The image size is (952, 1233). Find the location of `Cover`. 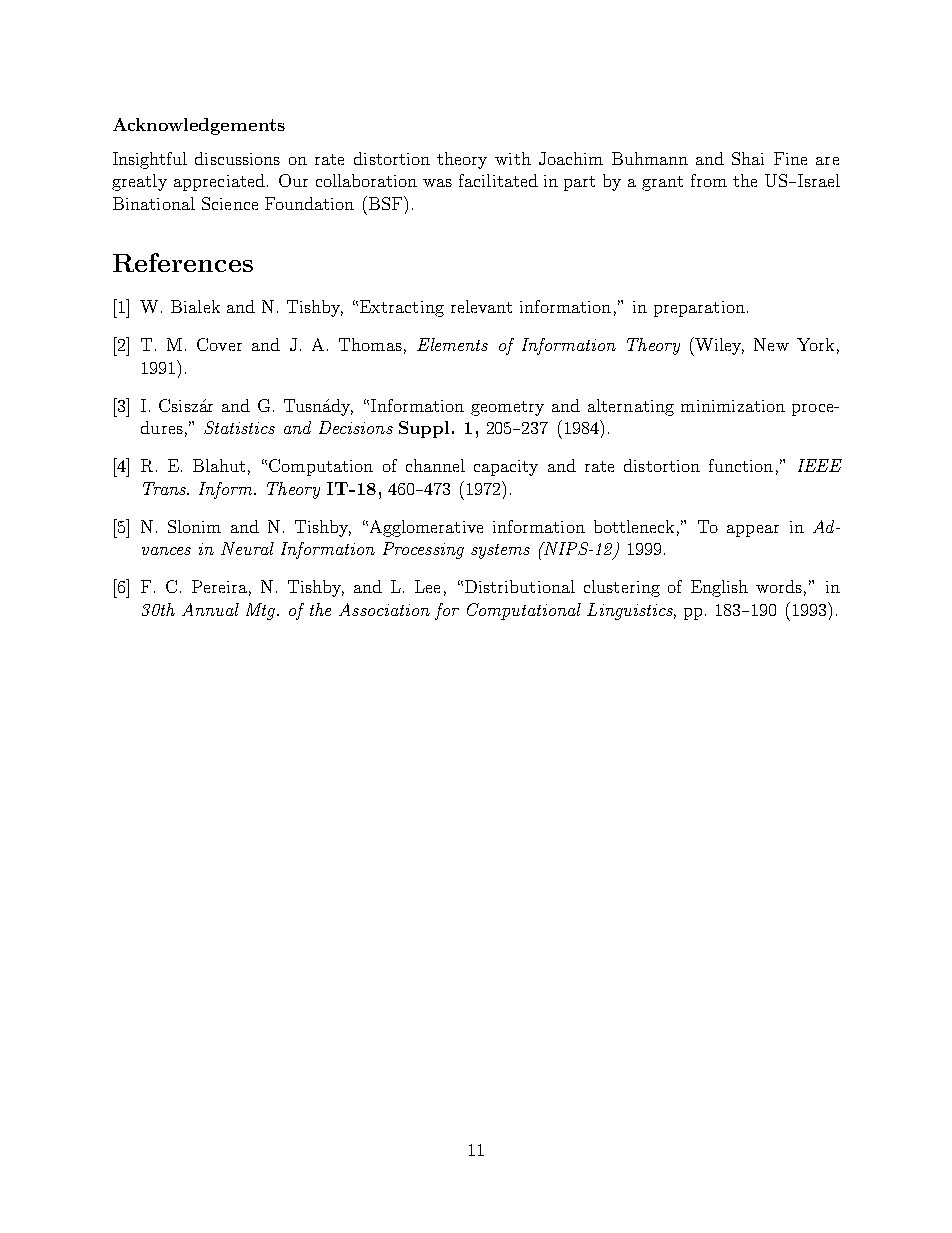

Cover is located at coordinates (219, 344).
